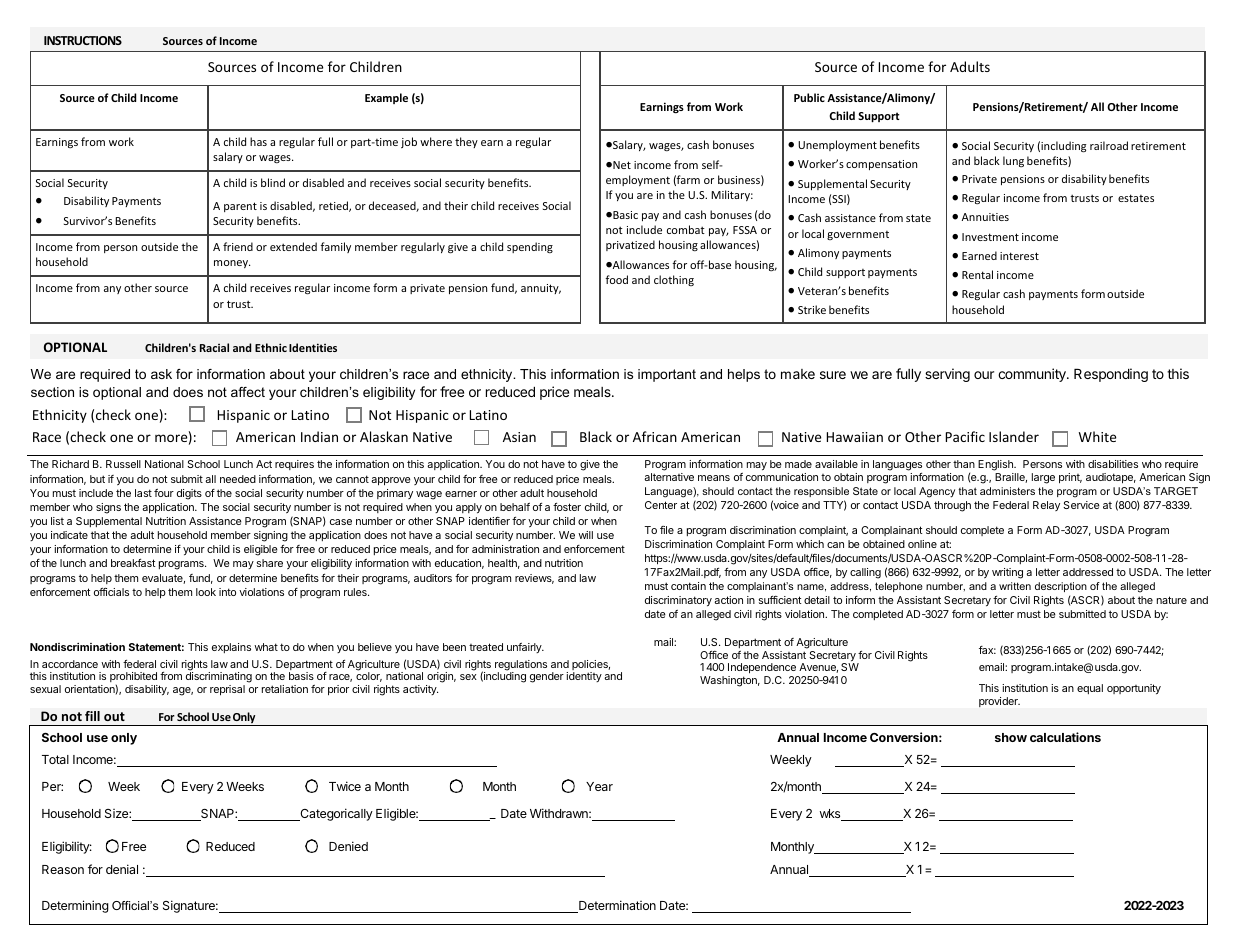  What do you see at coordinates (219, 679) in the screenshot?
I see `discriminating` at bounding box center [219, 679].
